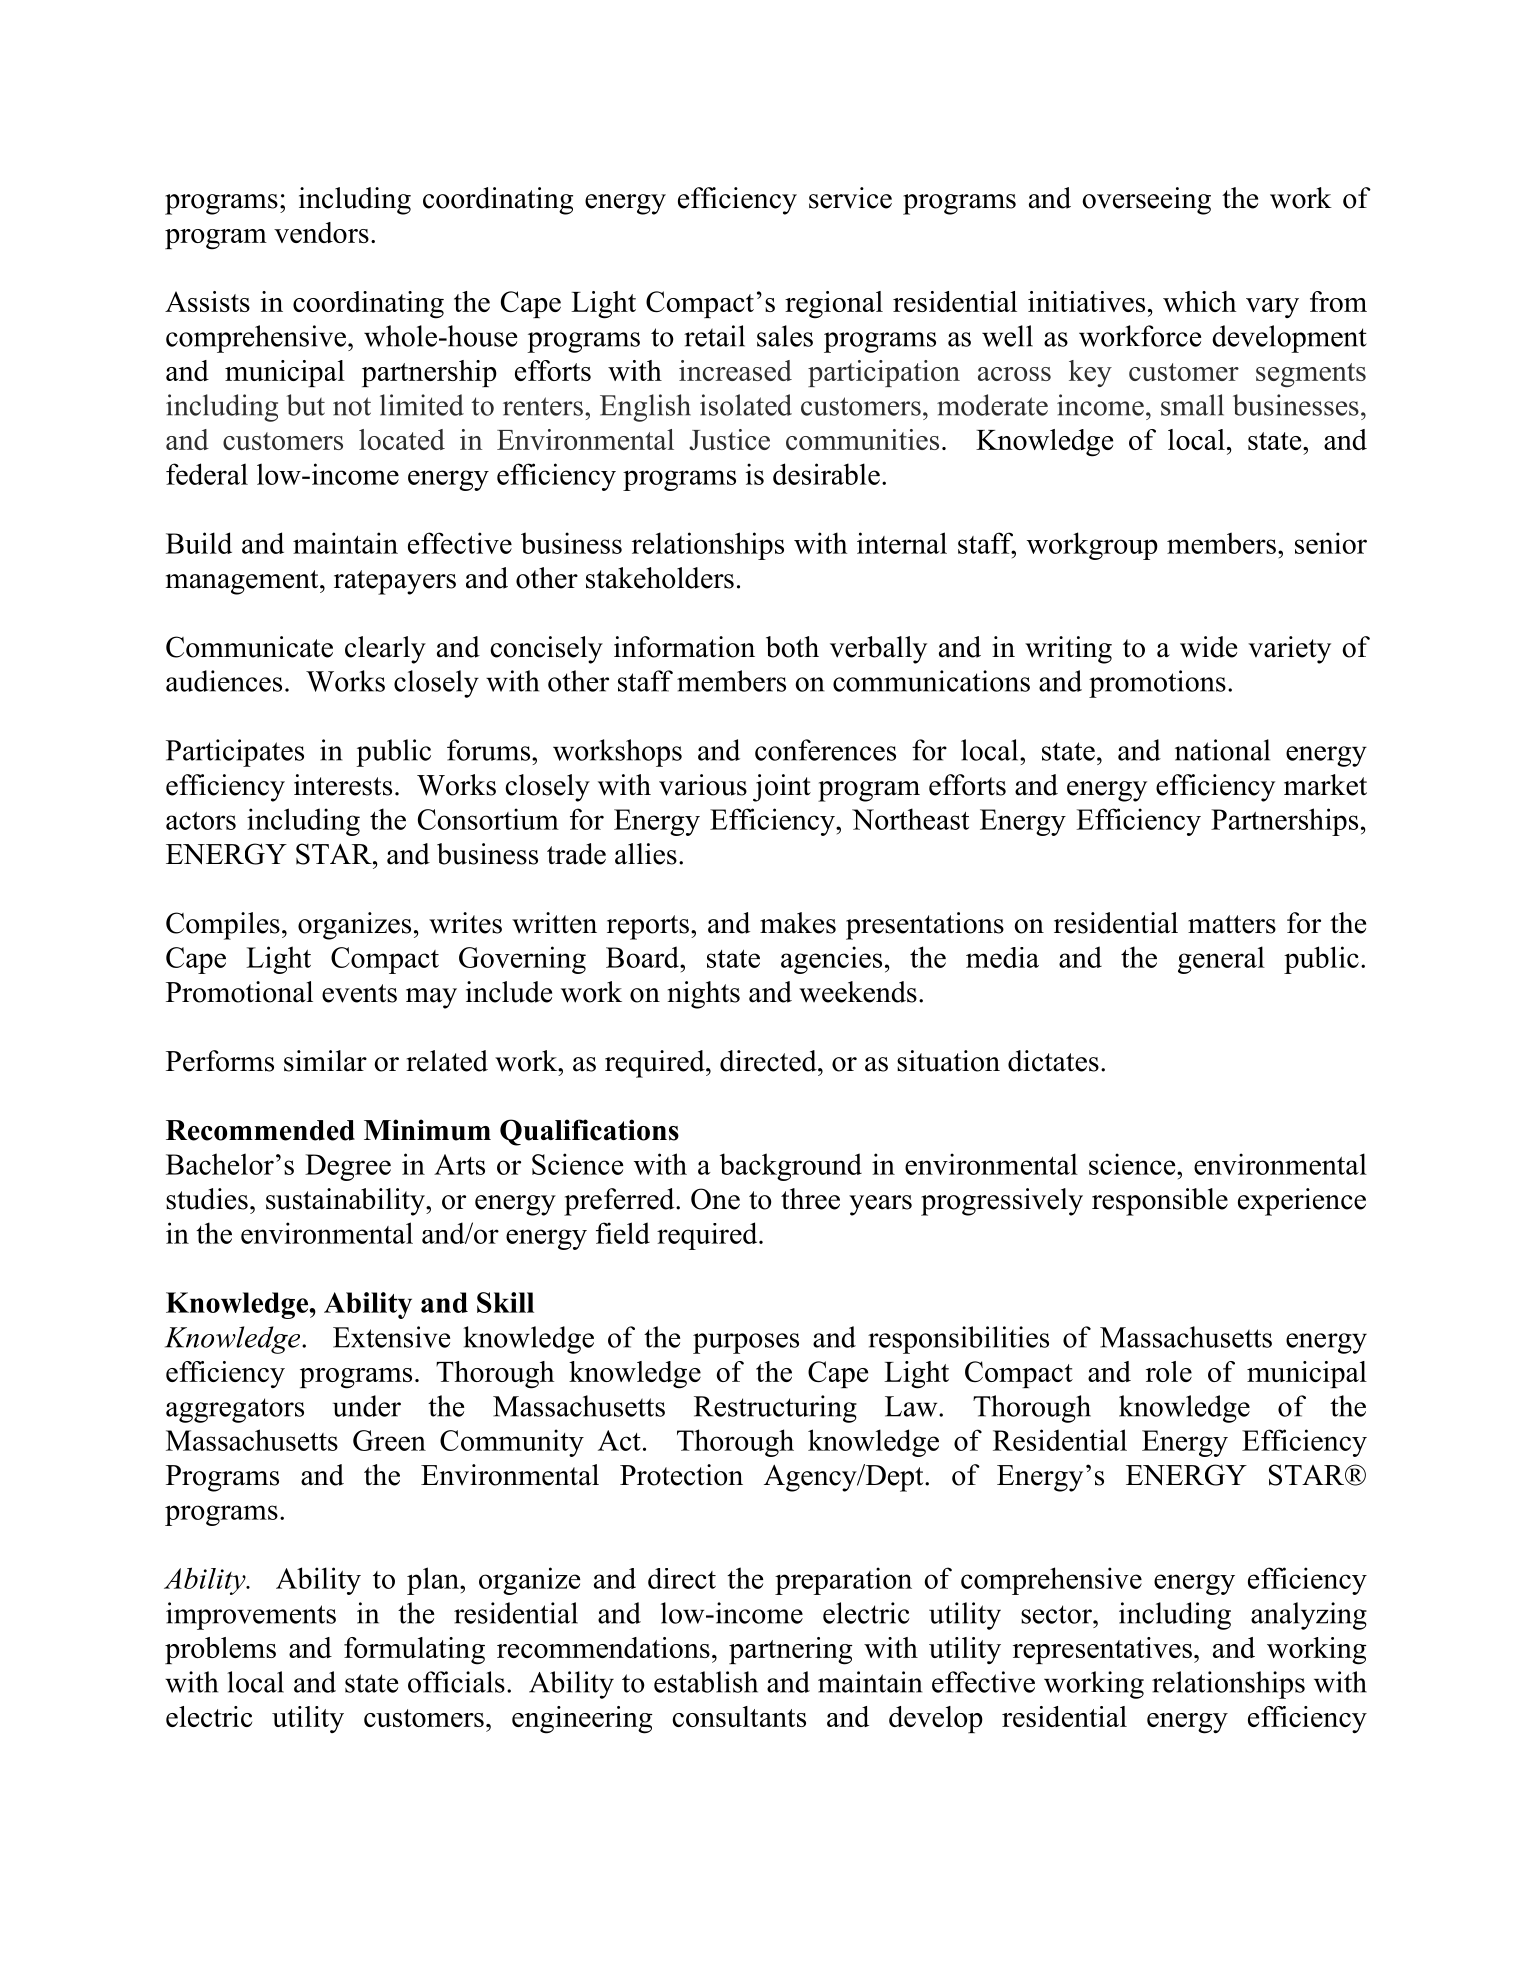 This screenshot has height=1982, width=1532. I want to click on interests, so click(343, 785).
